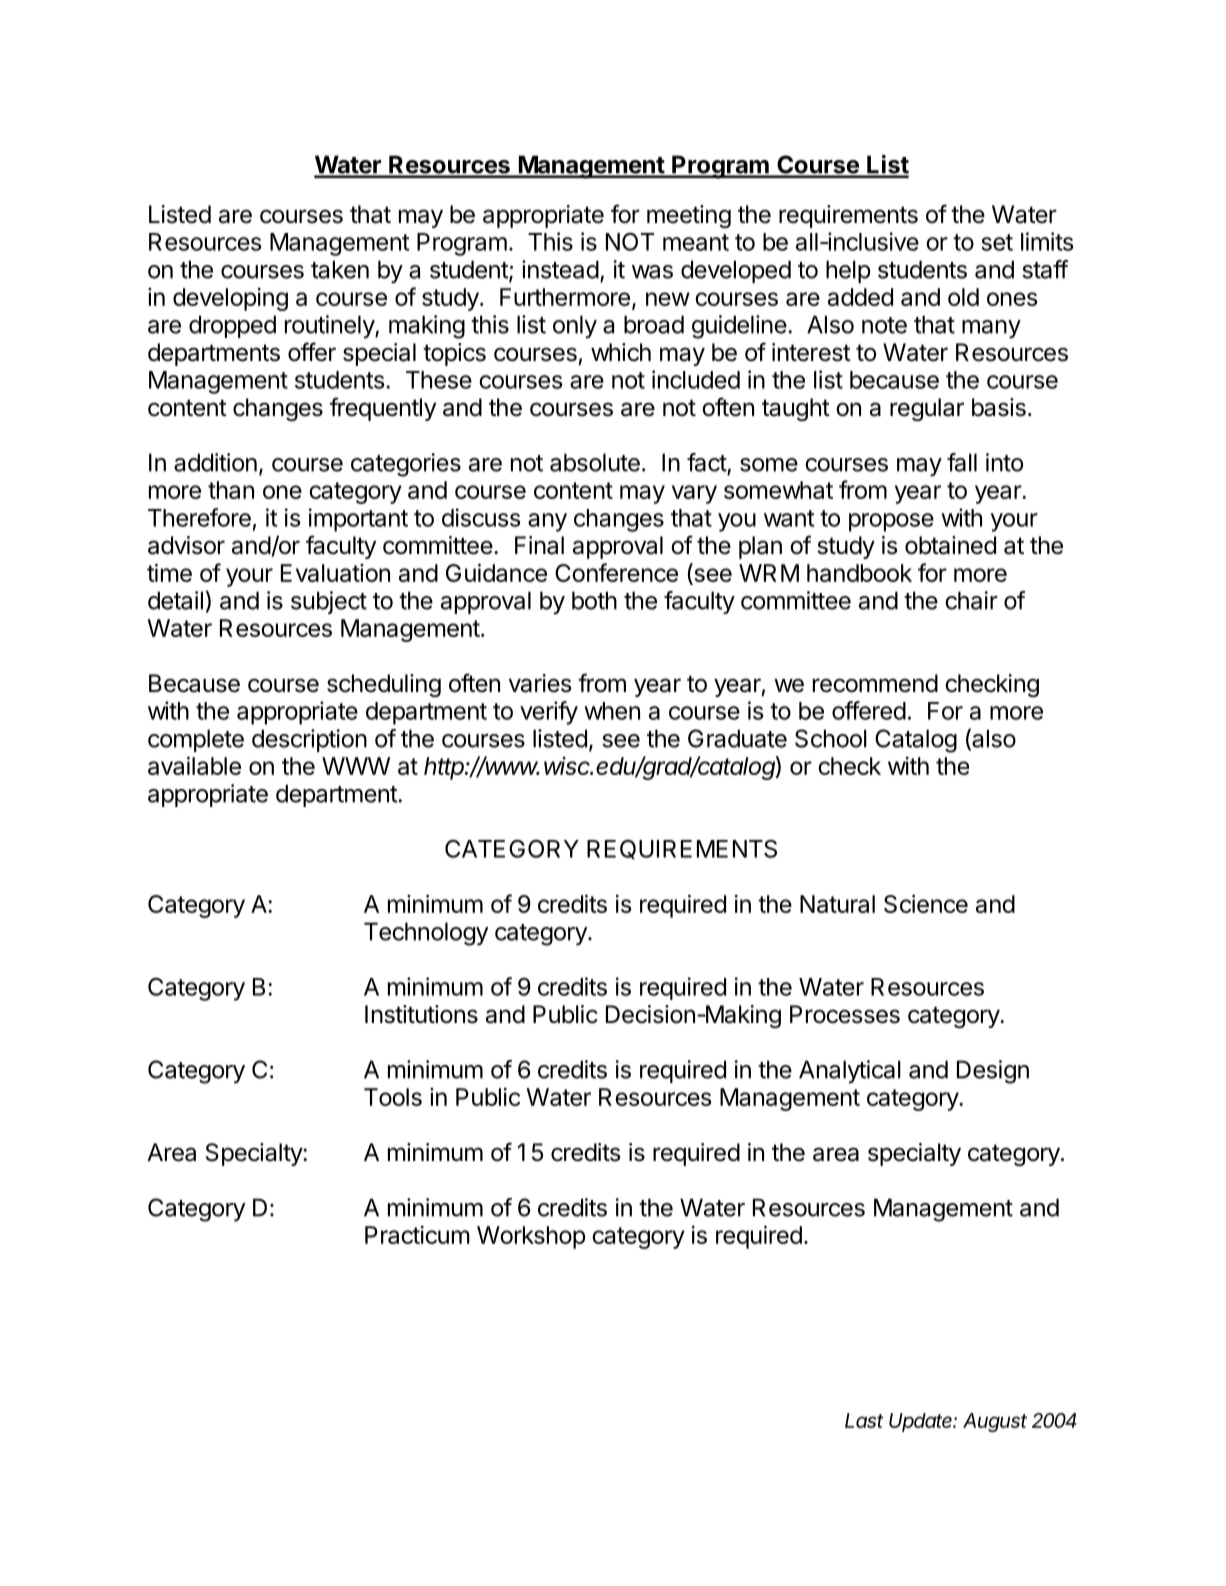  Describe the element at coordinates (531, 1237) in the document. I see `Workshop` at that location.
